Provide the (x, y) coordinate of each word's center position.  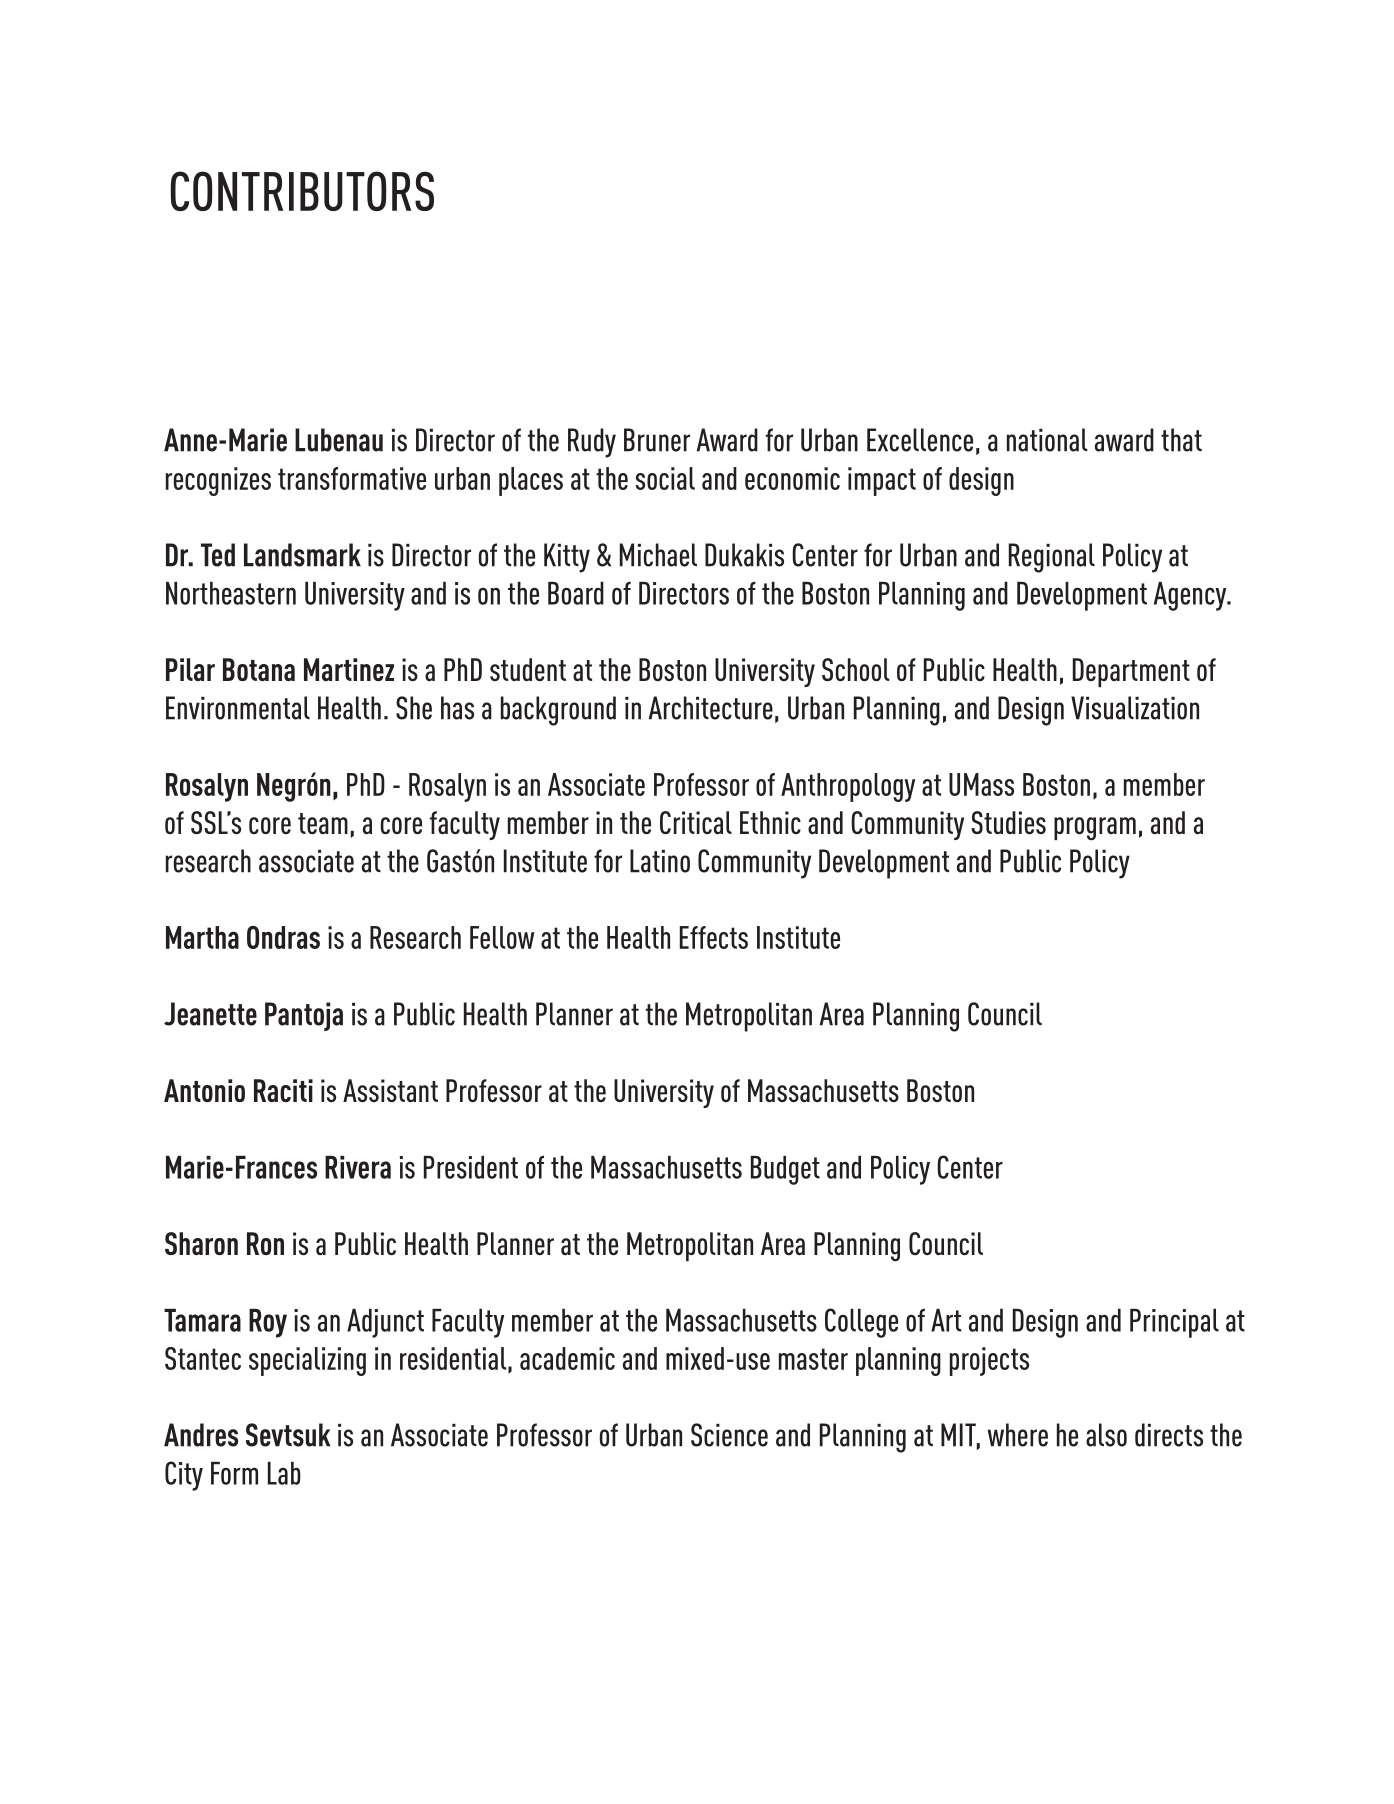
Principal (1174, 1323)
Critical (696, 822)
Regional (1052, 558)
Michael (658, 555)
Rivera (358, 1167)
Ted (218, 555)
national (1047, 440)
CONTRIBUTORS (302, 191)
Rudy (592, 443)
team (323, 823)
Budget (785, 1170)
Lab (284, 1473)
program (1095, 829)
